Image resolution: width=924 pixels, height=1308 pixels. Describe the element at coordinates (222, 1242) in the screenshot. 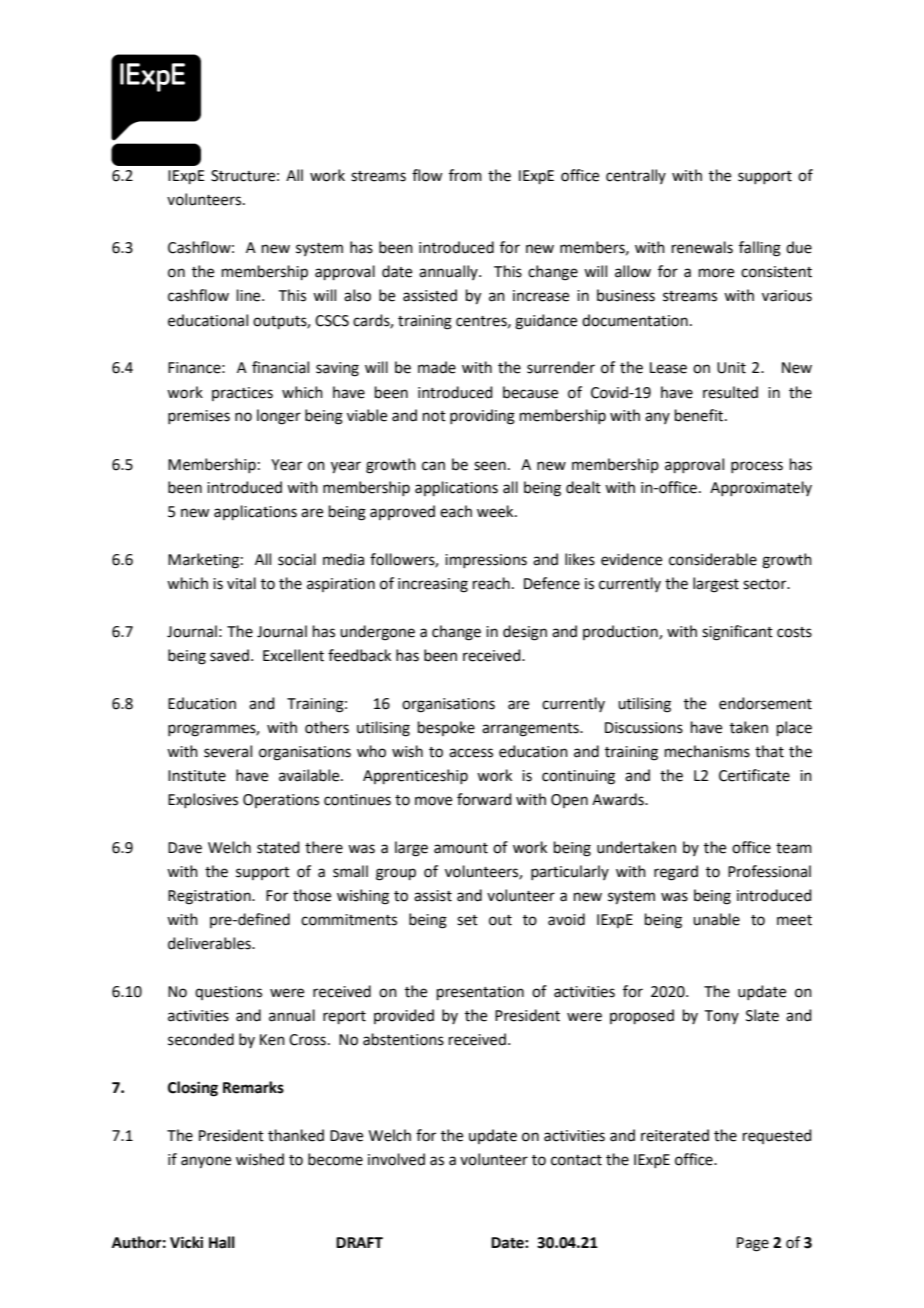

I see `Hall` at that location.
